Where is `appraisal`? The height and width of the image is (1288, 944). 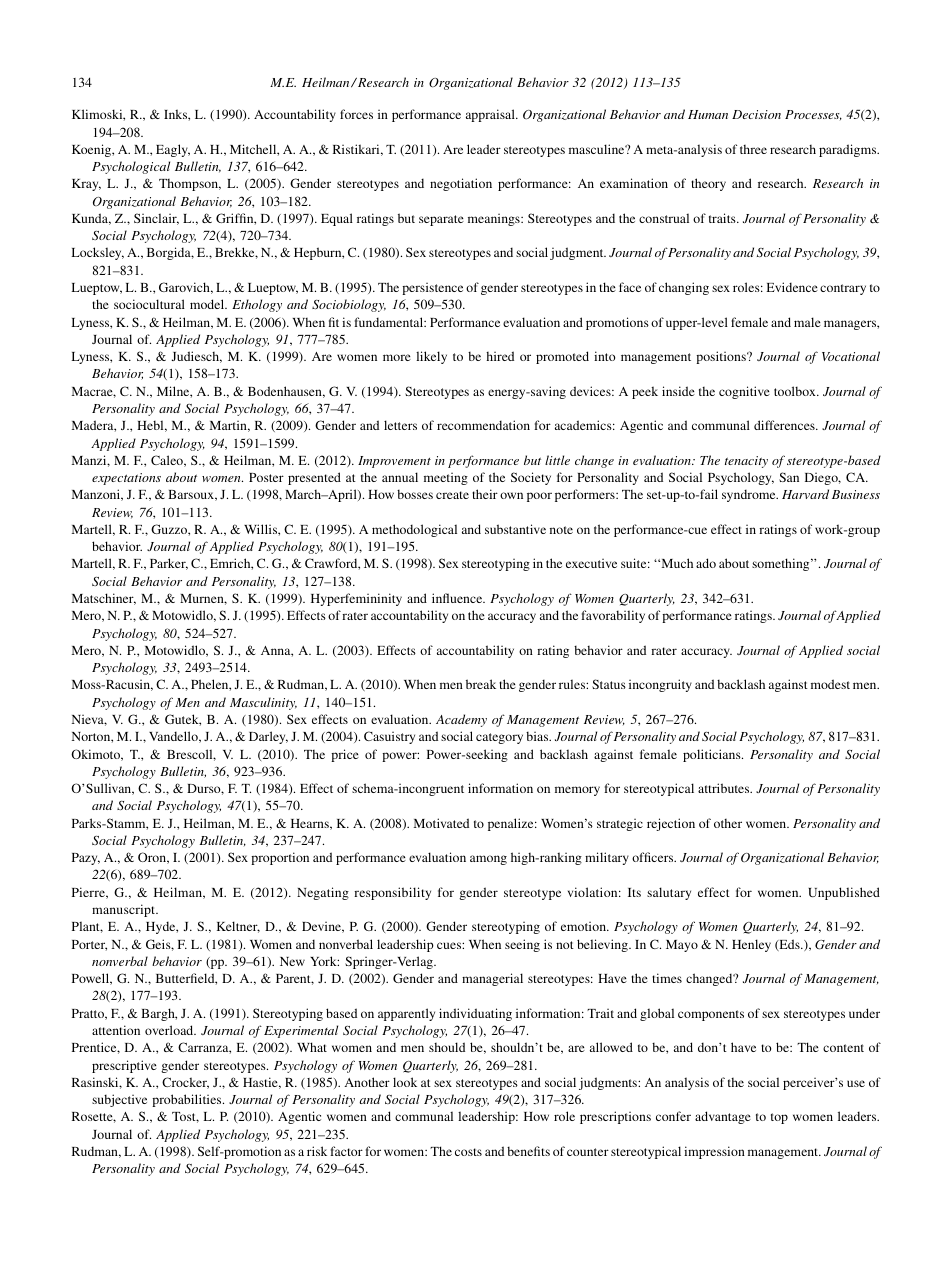
appraisal is located at coordinates (491, 115).
